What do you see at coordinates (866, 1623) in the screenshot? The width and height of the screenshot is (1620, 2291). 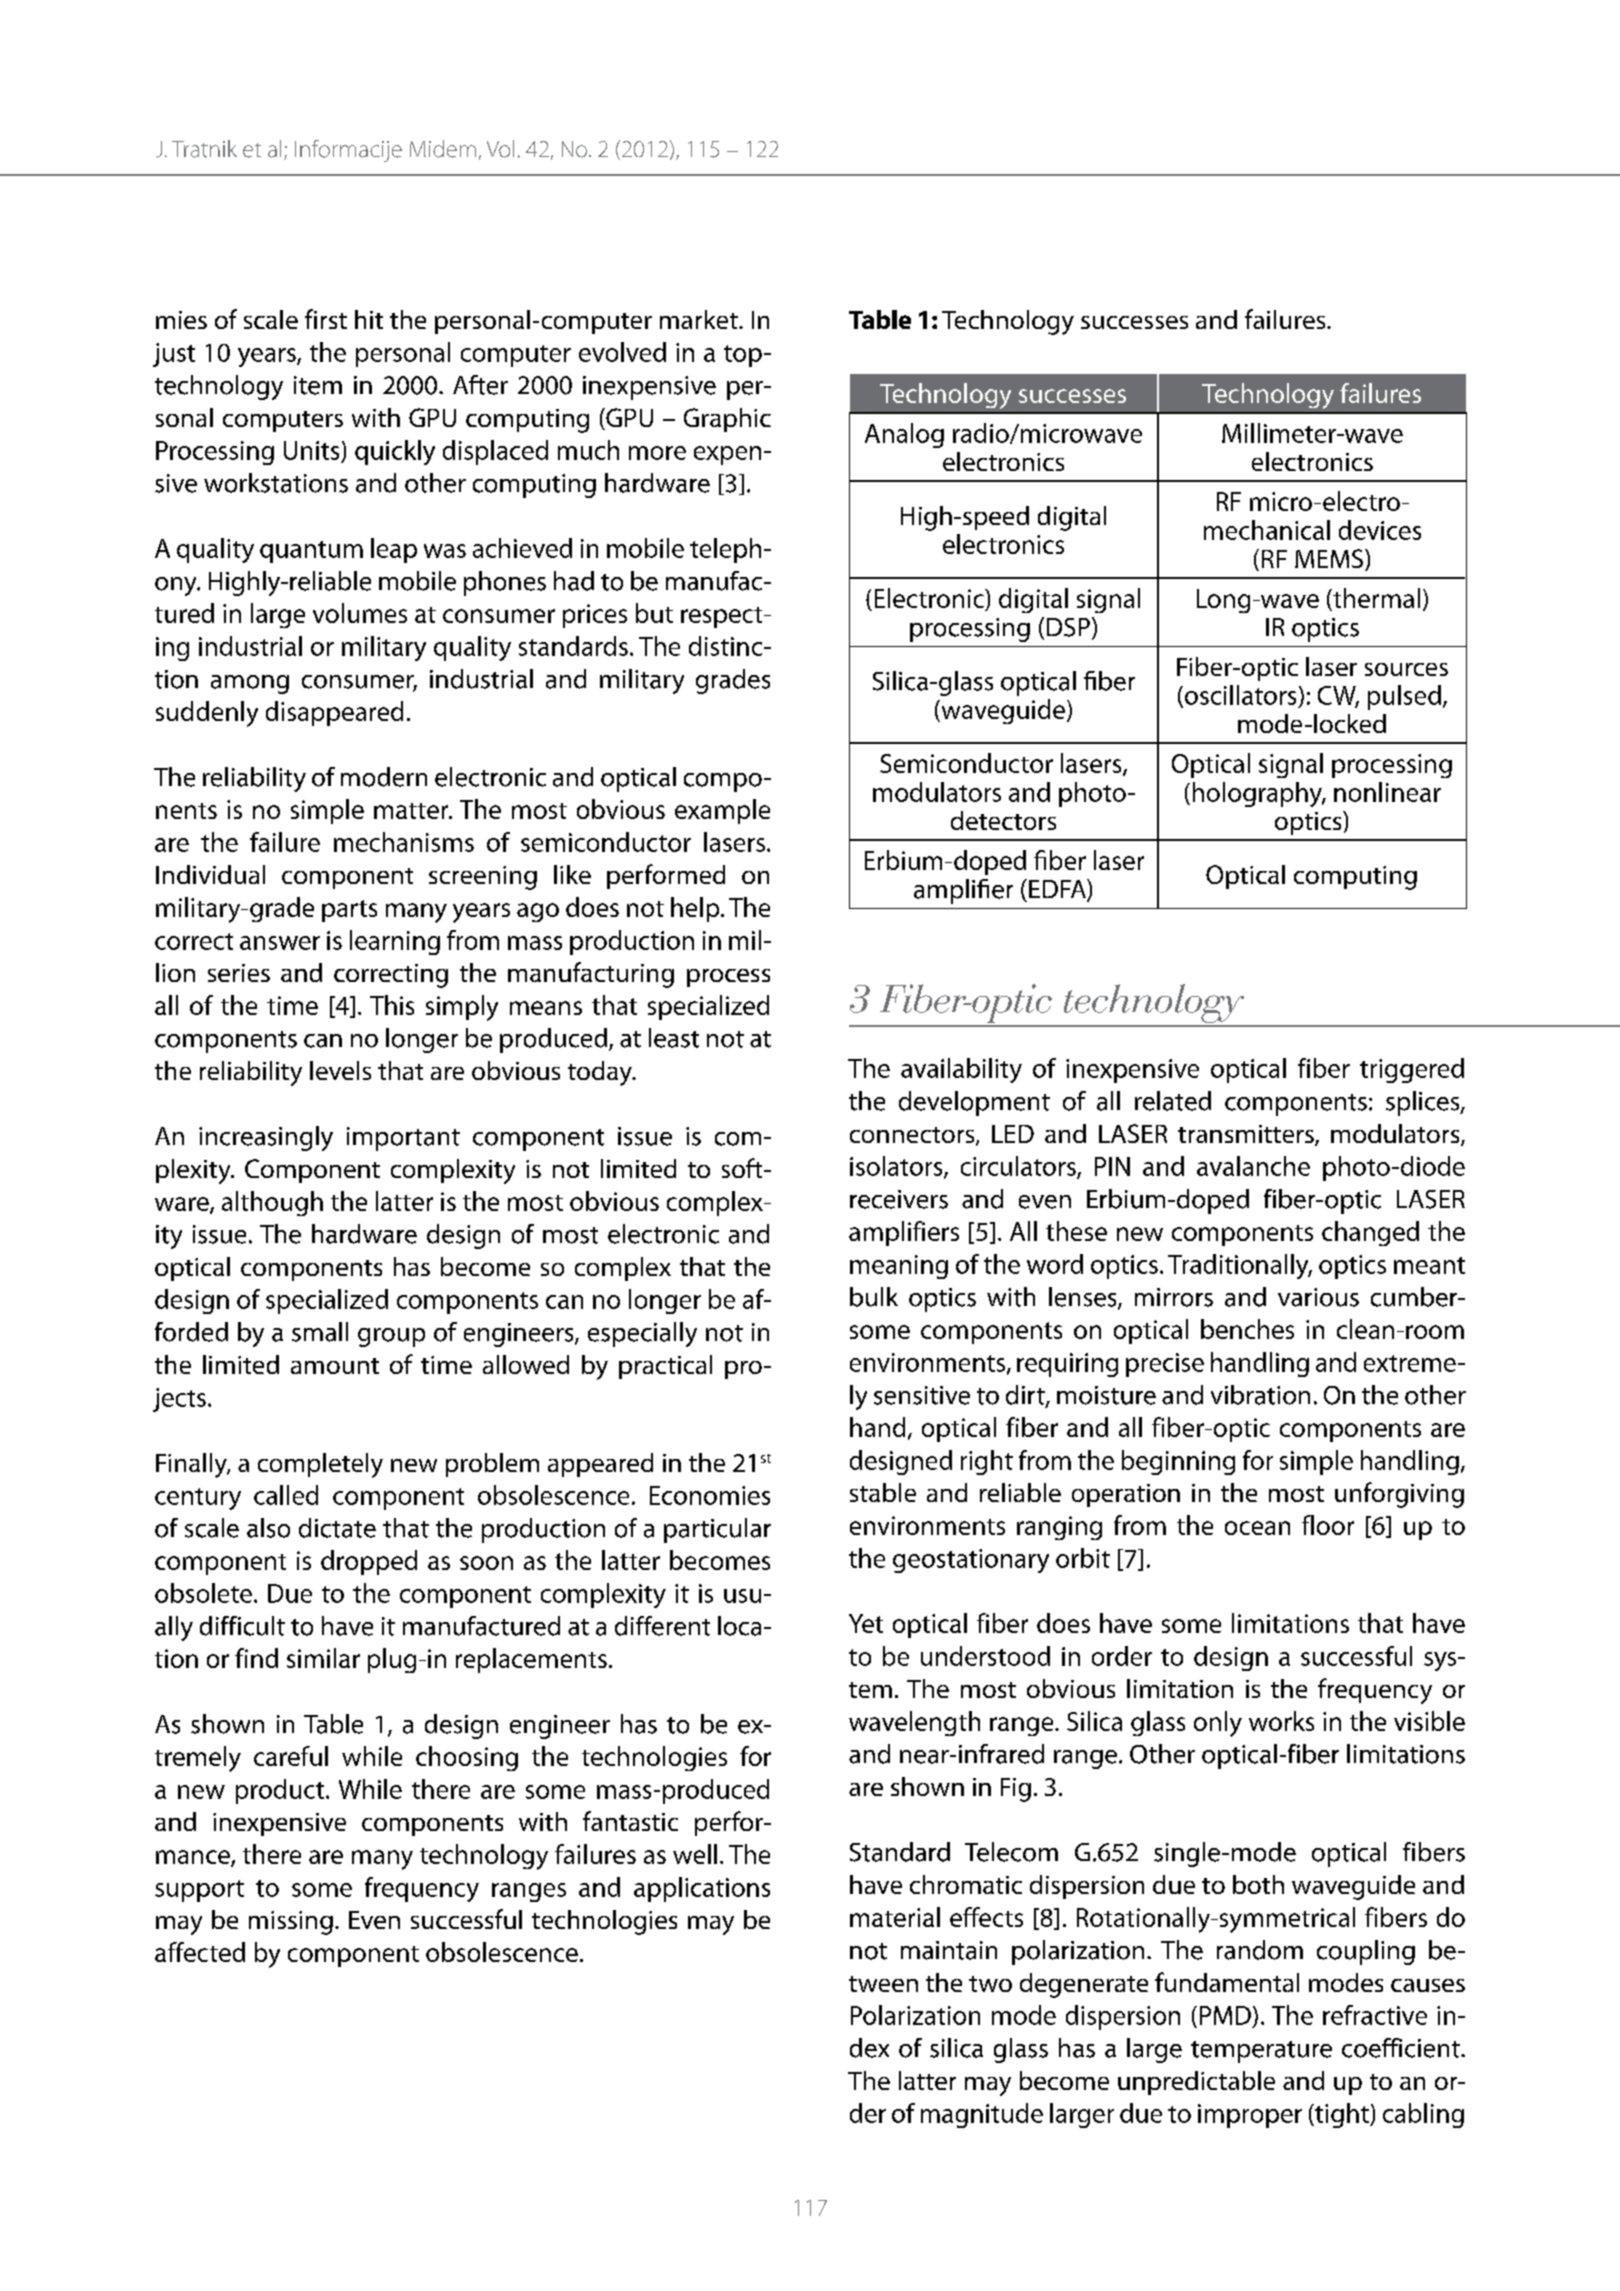 I see `Yet` at bounding box center [866, 1623].
